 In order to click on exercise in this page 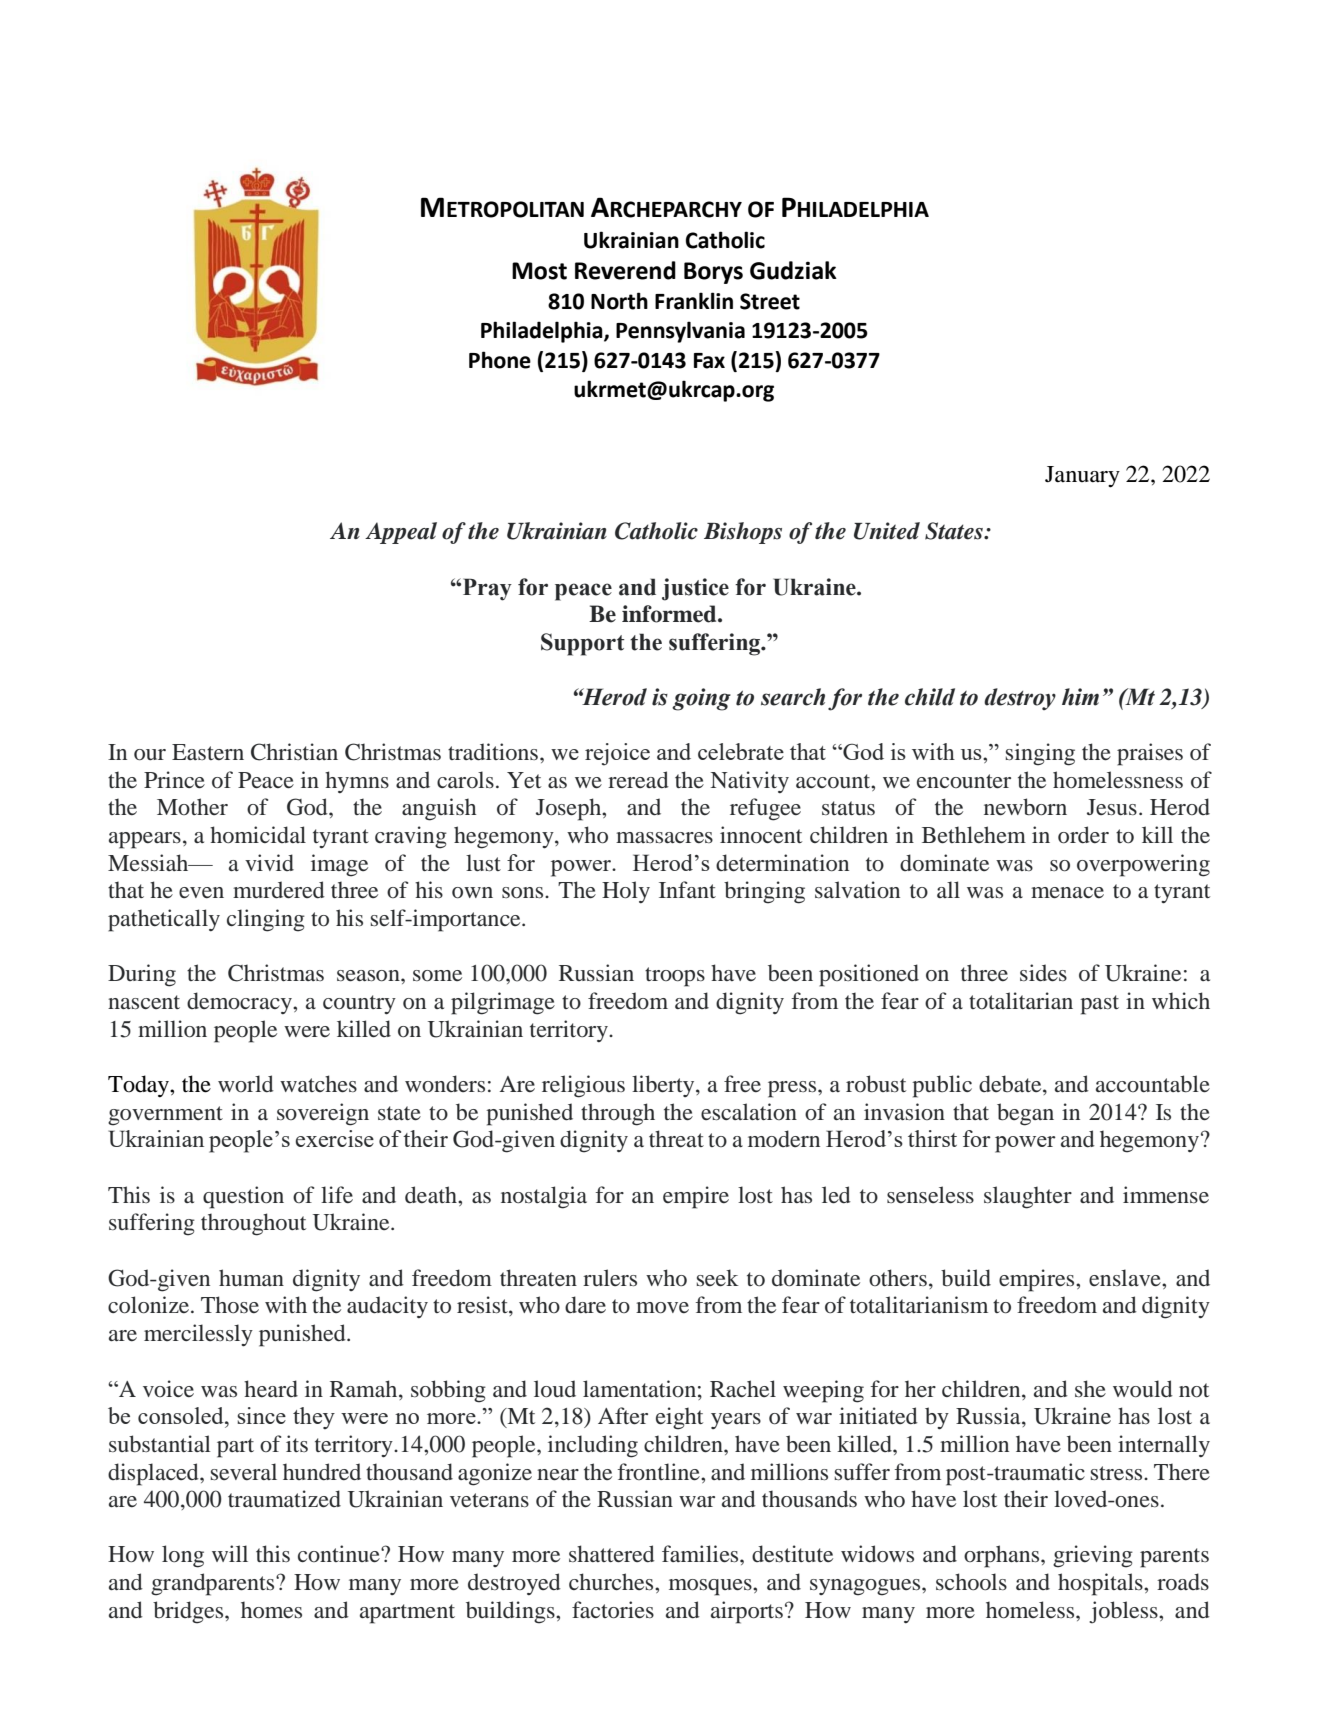, I will do `click(335, 1138)`.
